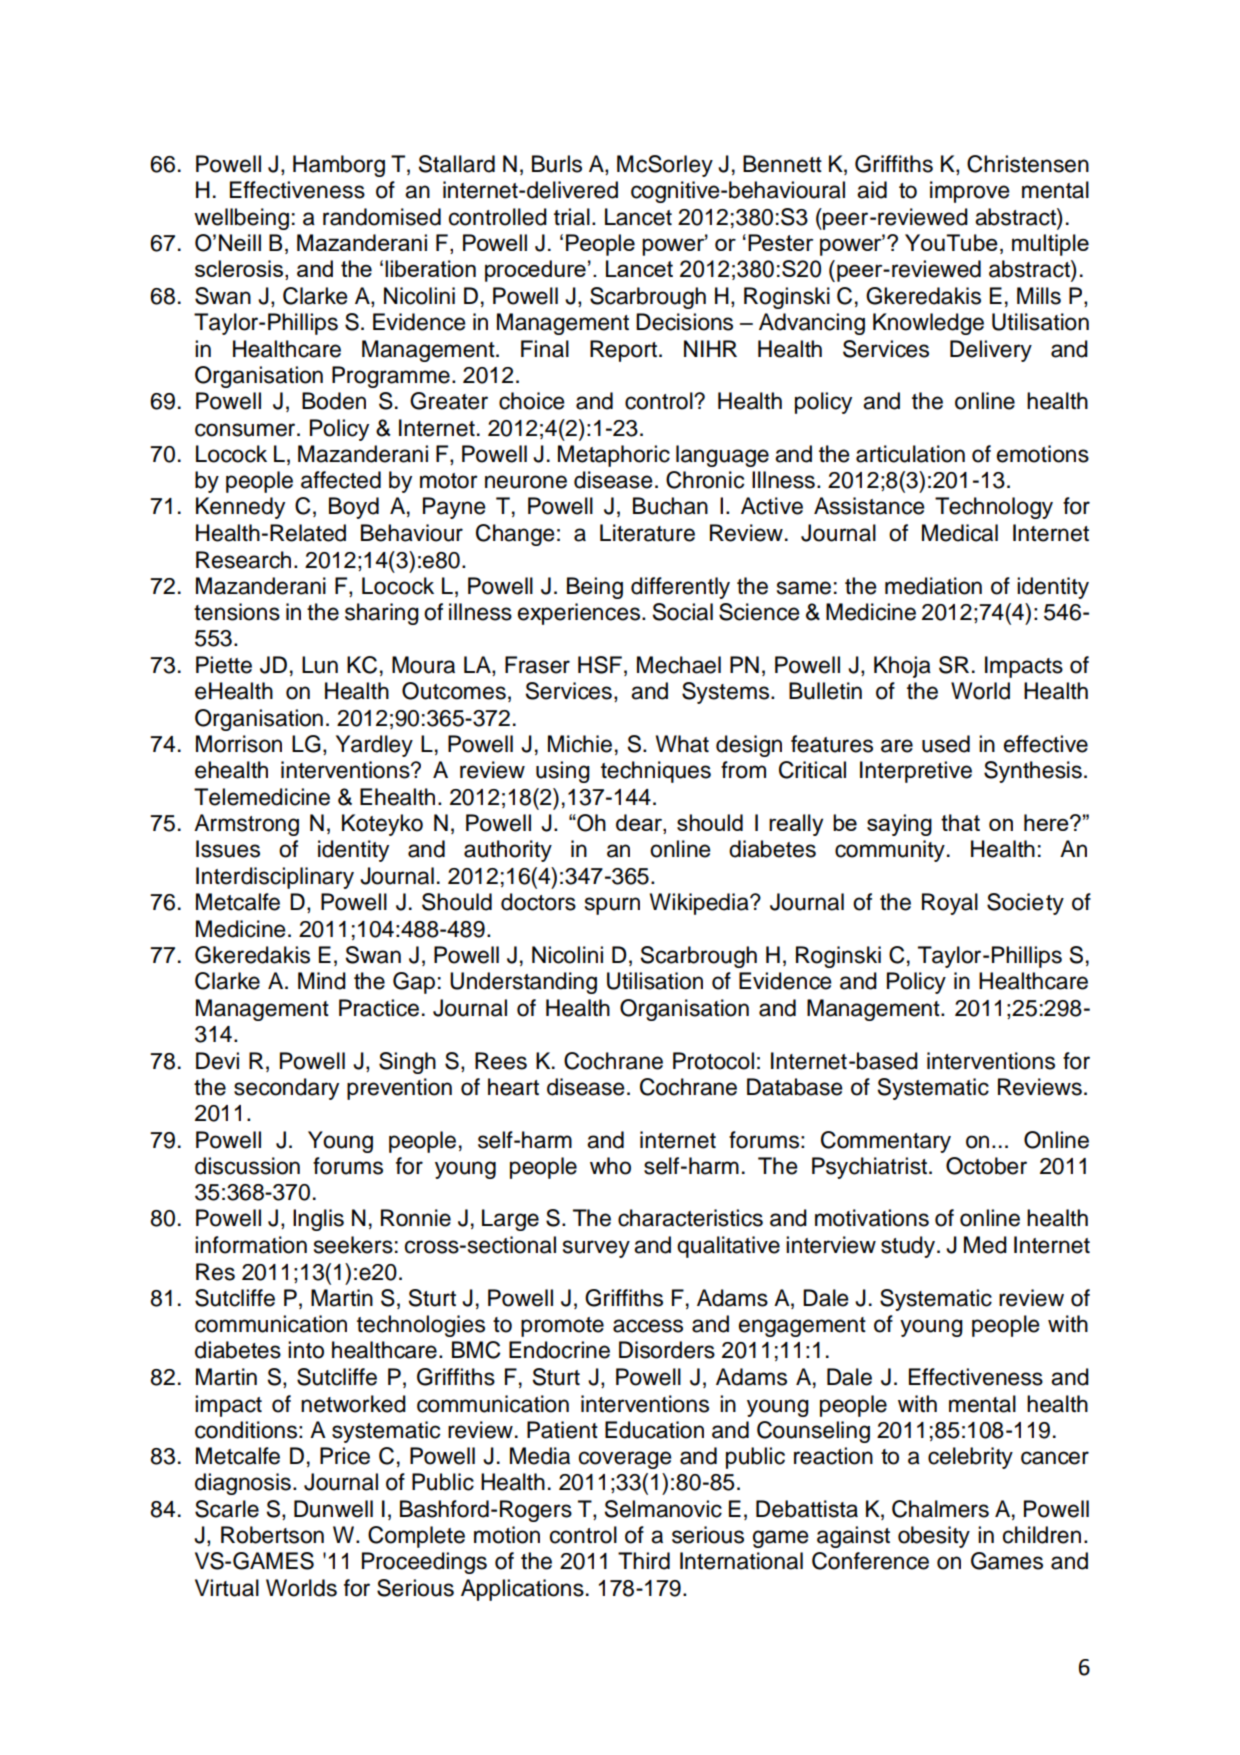  Describe the element at coordinates (572, 217) in the page. I see `trial` at that location.
